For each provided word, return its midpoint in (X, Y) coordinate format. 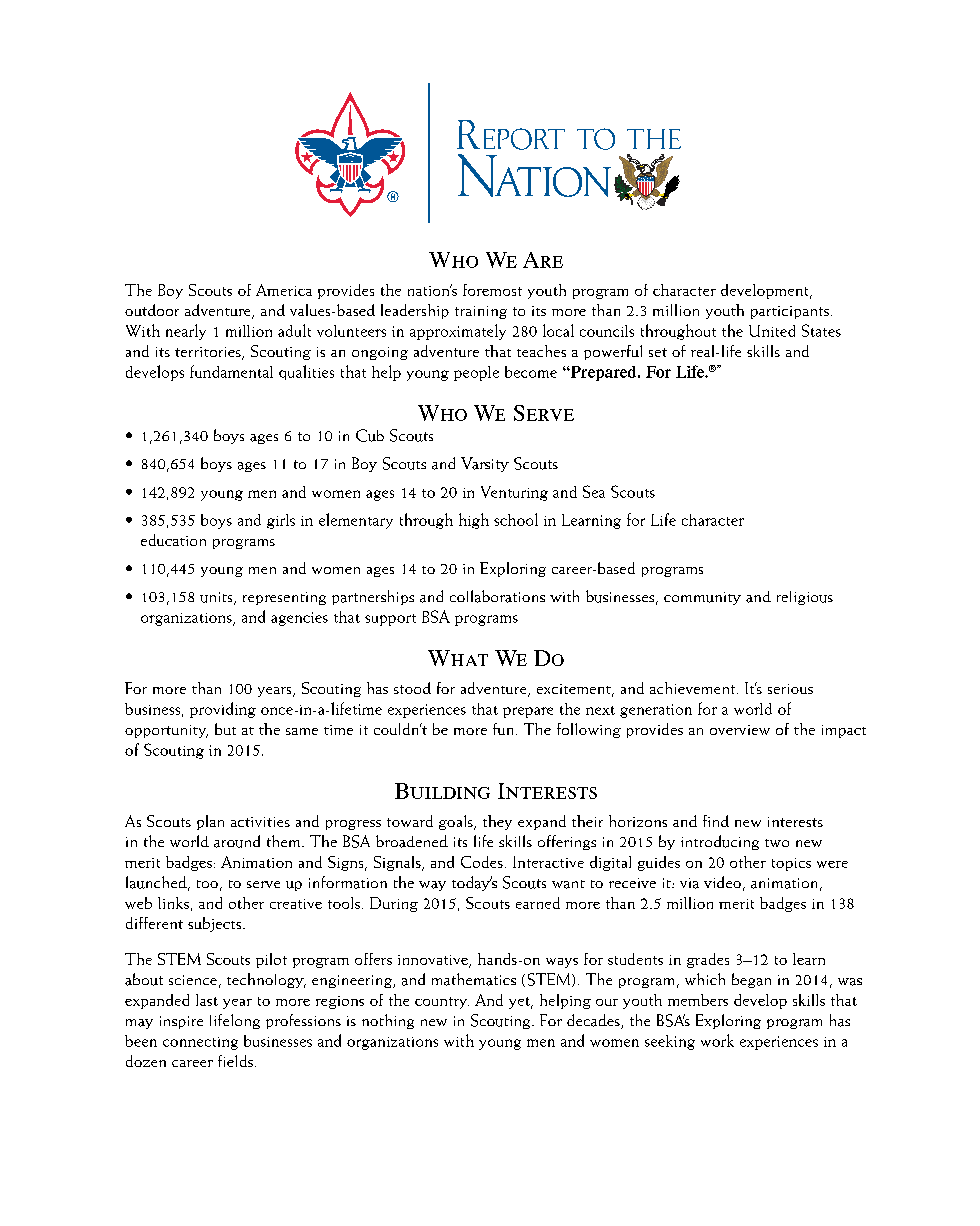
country (442, 1003)
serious (790, 689)
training (481, 312)
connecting (200, 1043)
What (458, 658)
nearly (186, 332)
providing (223, 710)
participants (790, 312)
